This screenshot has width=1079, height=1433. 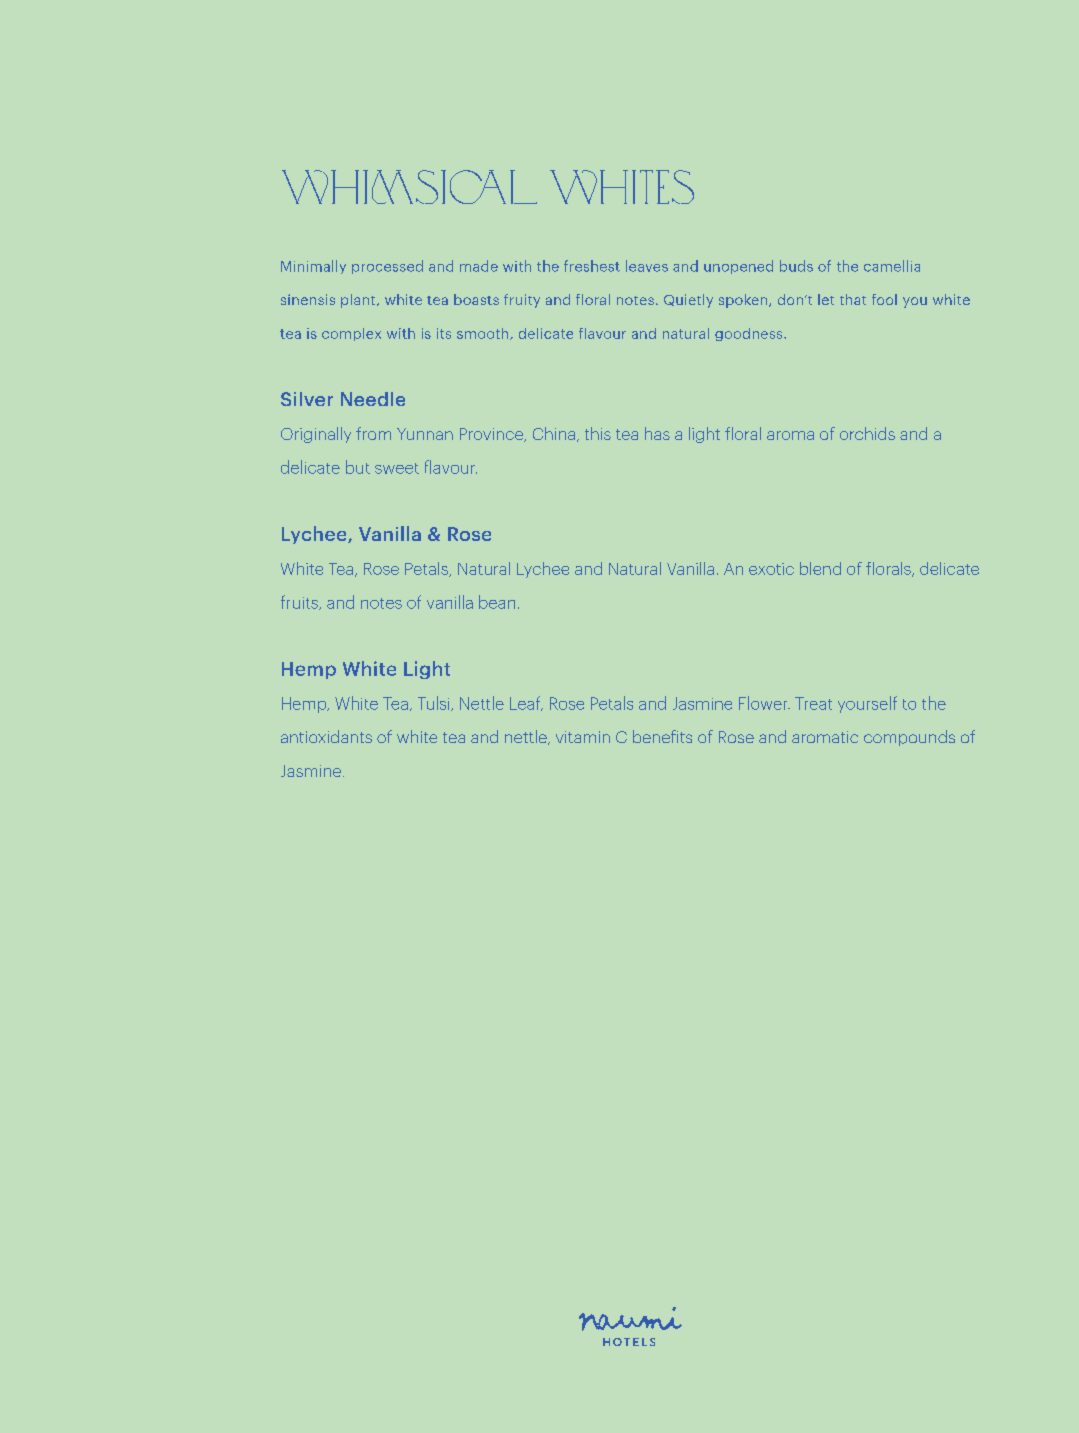 I want to click on let, so click(x=826, y=299).
